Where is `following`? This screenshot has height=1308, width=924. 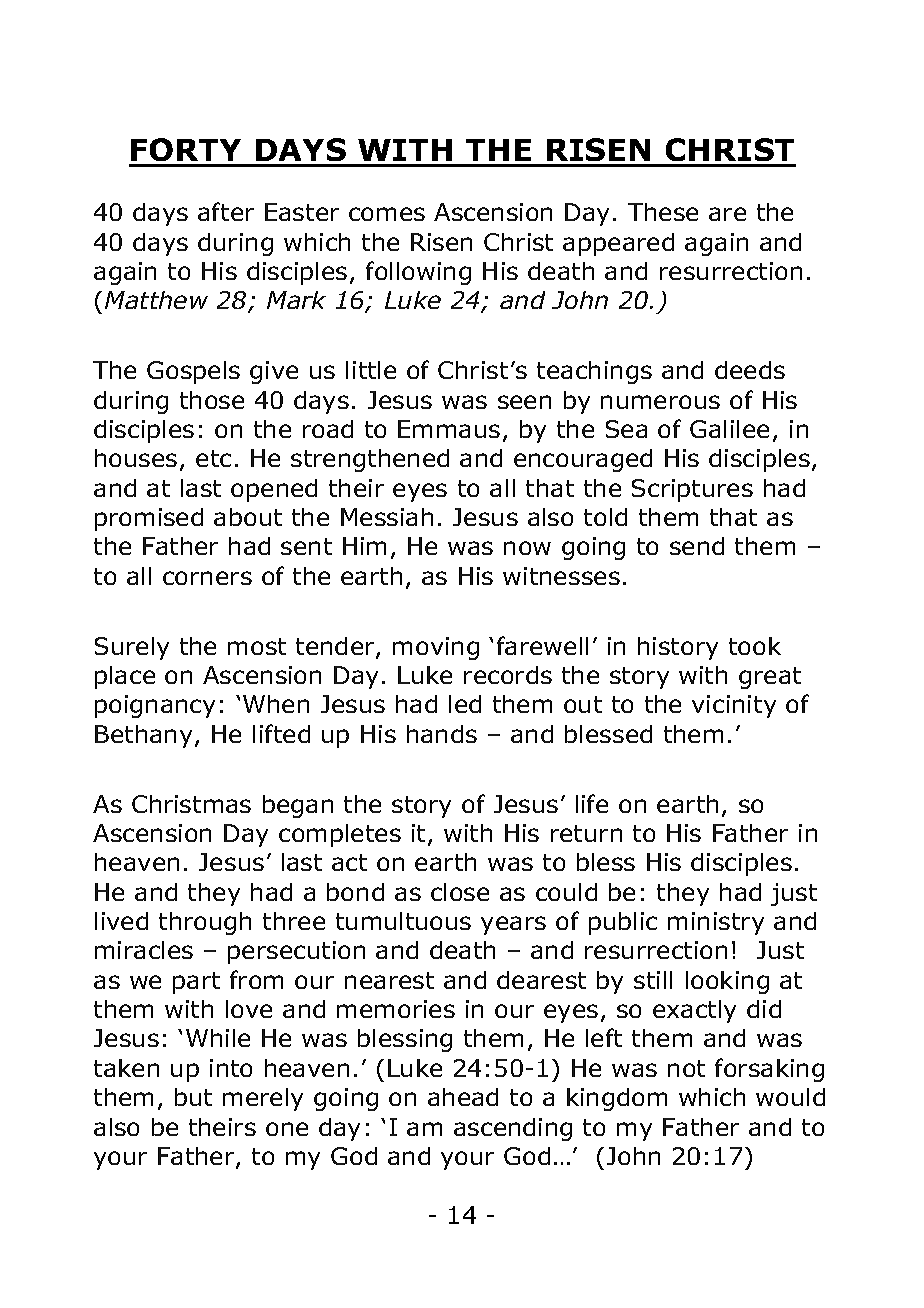
following is located at coordinates (418, 273).
